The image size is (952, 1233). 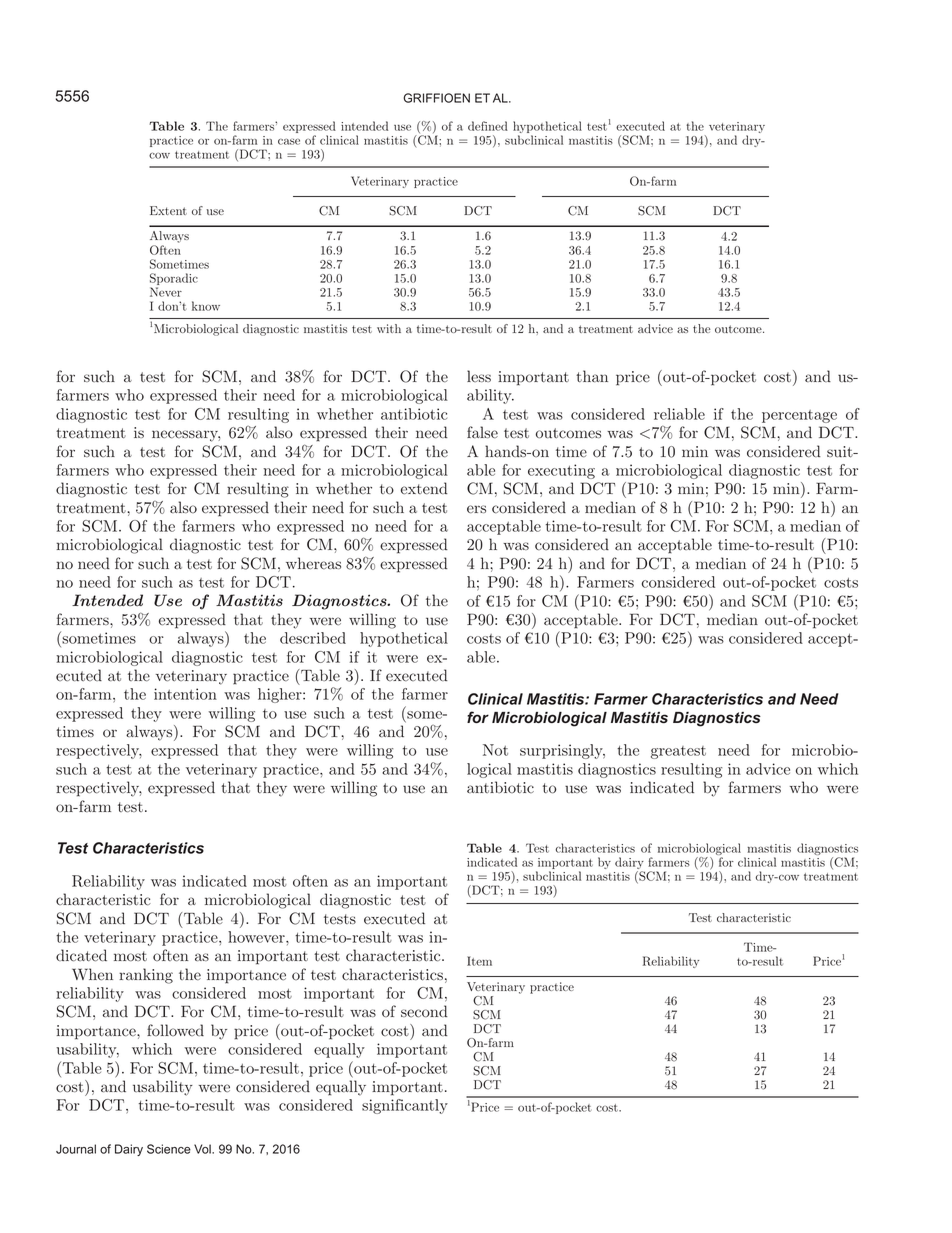 What do you see at coordinates (488, 126) in the screenshot?
I see `defined` at bounding box center [488, 126].
